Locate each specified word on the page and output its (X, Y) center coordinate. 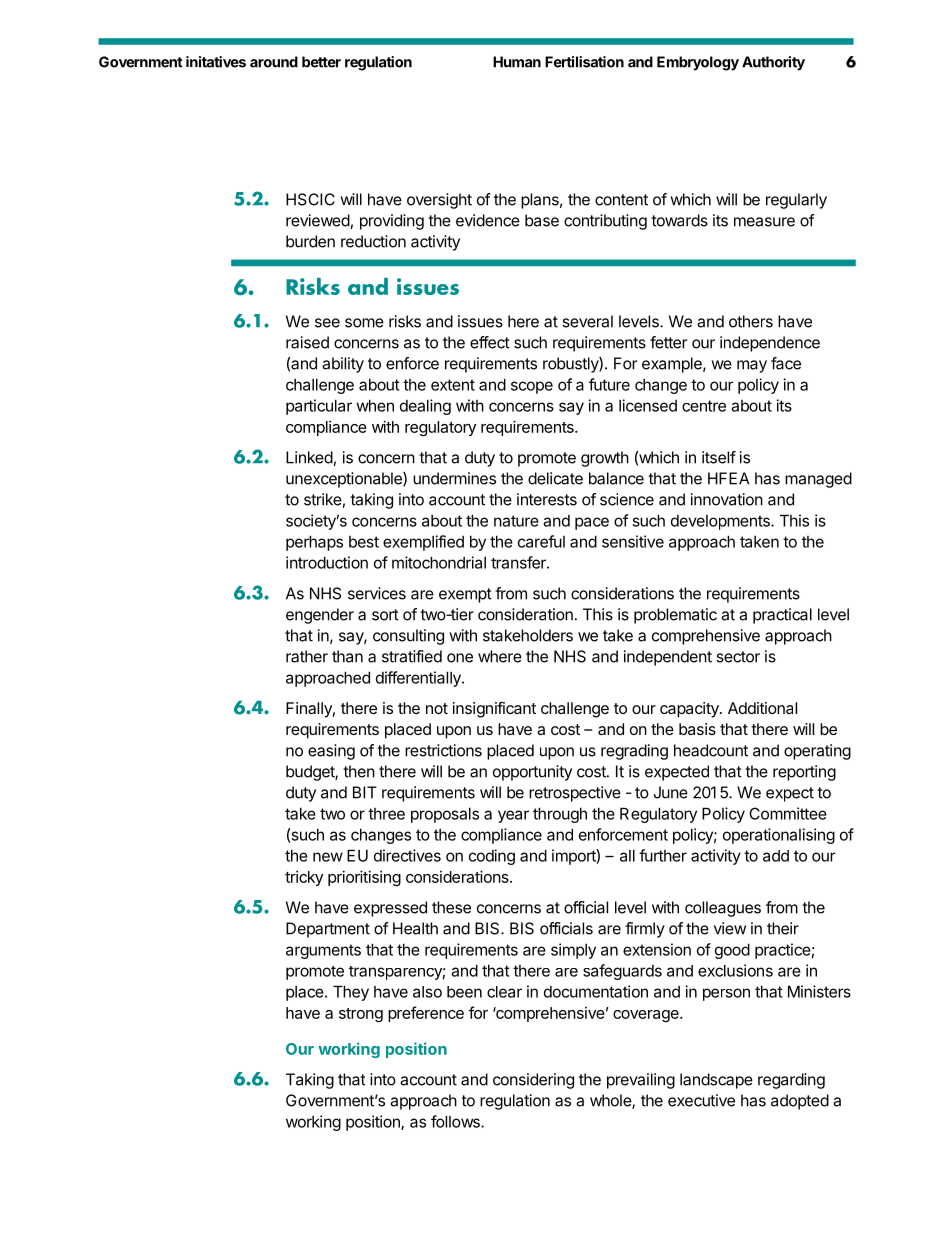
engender (320, 616)
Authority (773, 63)
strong (361, 1015)
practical (782, 616)
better (321, 62)
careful (541, 541)
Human (517, 62)
